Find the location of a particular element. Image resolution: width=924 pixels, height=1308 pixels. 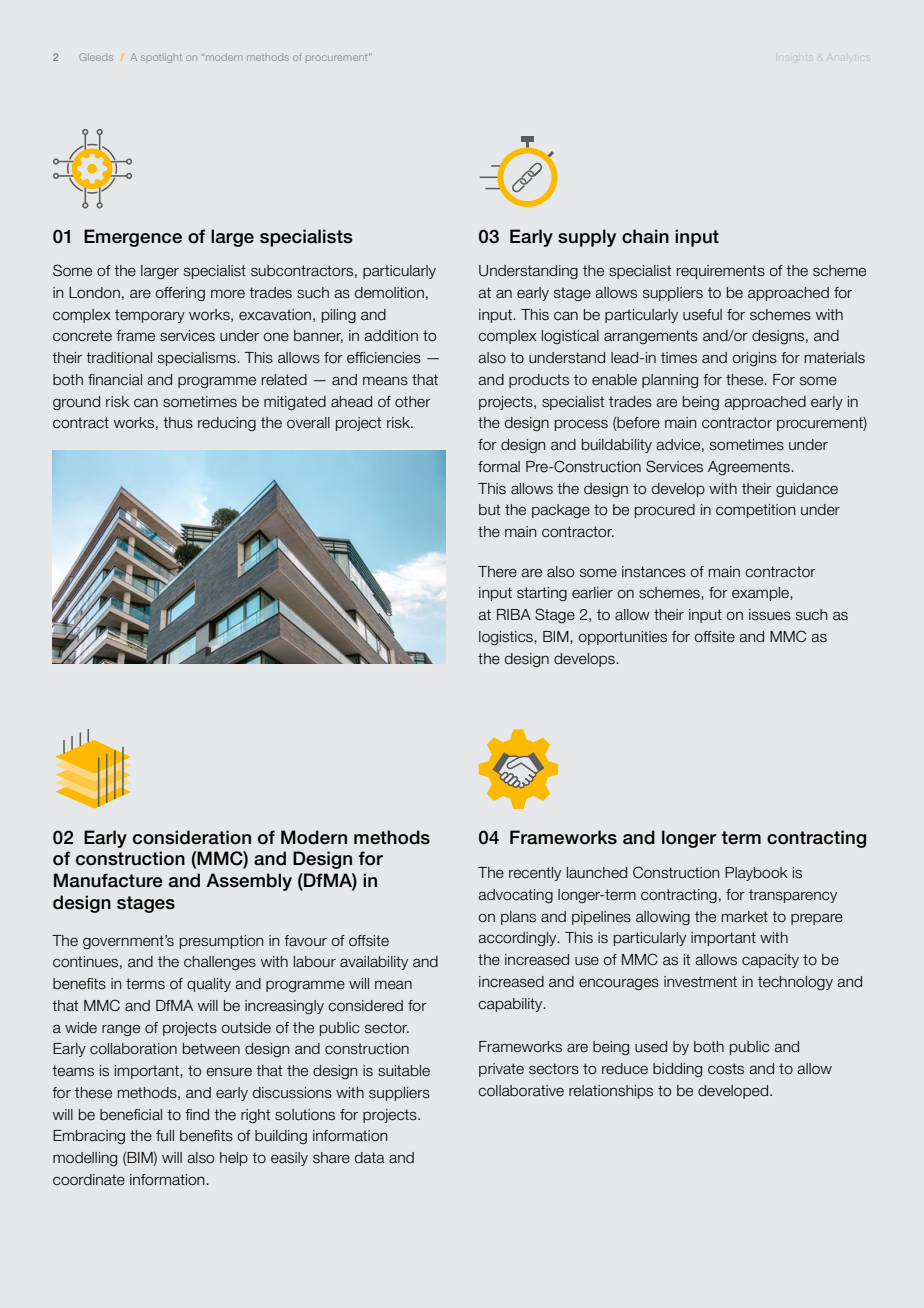

full is located at coordinates (165, 1135).
